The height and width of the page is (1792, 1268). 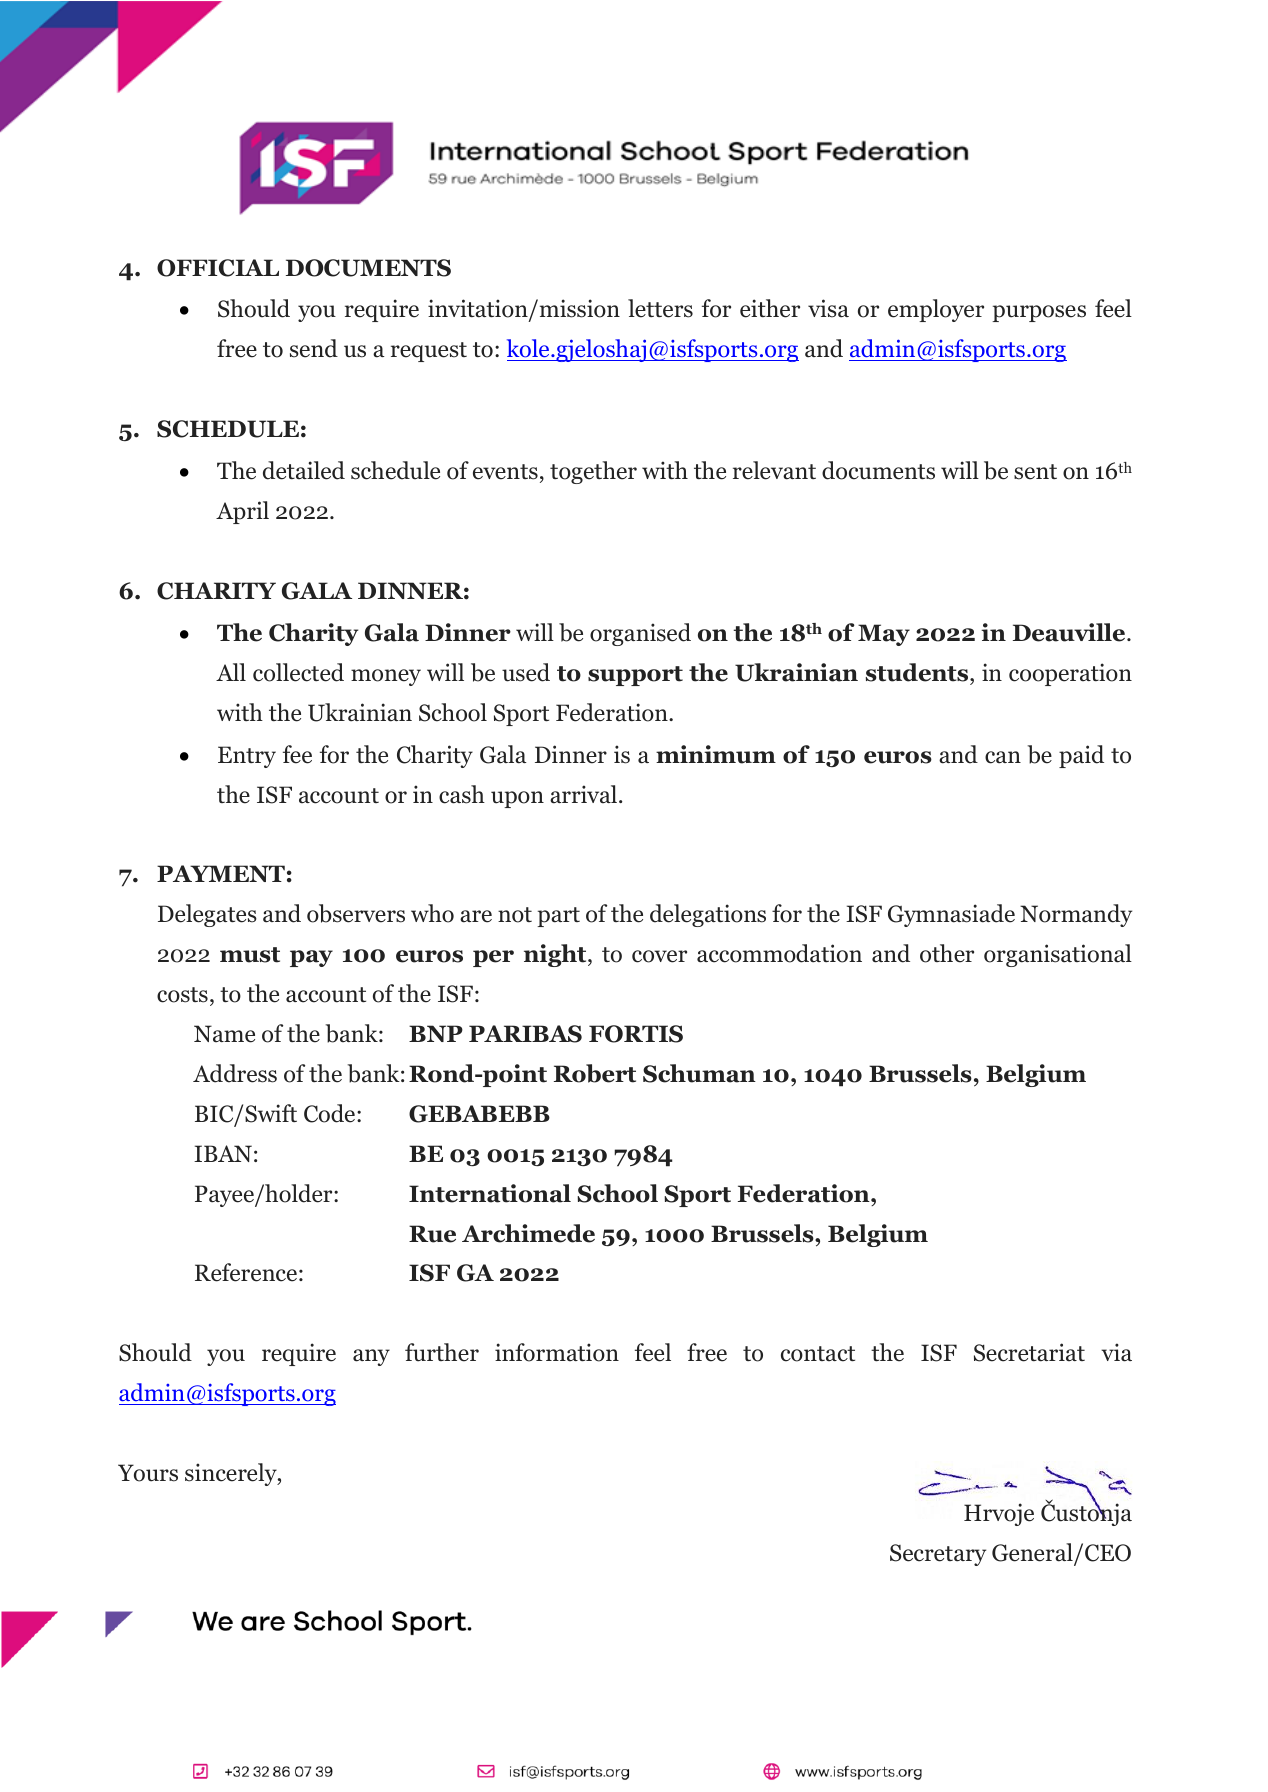 I want to click on Delegates, so click(x=207, y=915).
